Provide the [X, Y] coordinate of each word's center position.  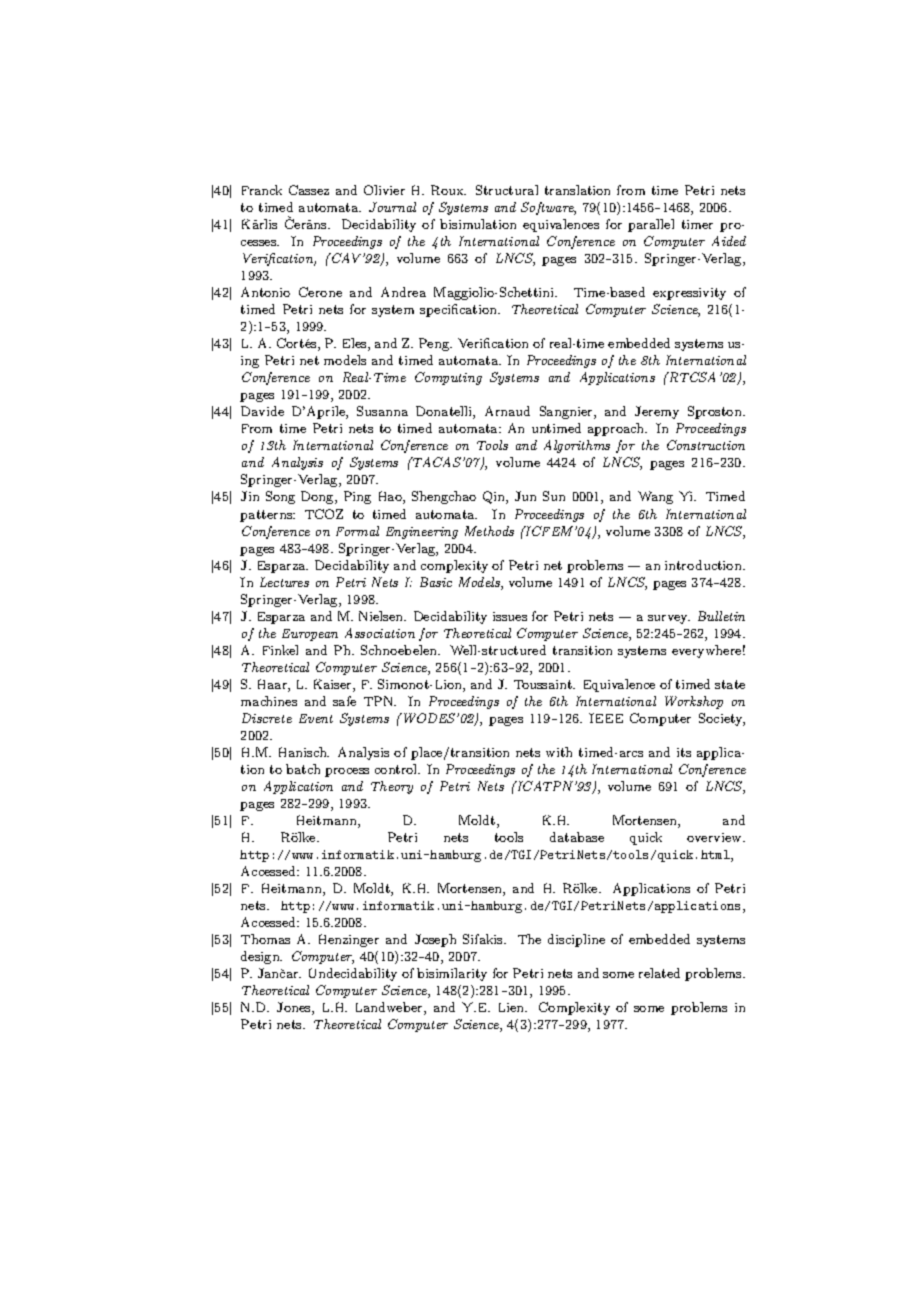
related [659, 973]
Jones [295, 1008]
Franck [262, 190]
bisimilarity [452, 974]
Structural [507, 190]
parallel [651, 225]
